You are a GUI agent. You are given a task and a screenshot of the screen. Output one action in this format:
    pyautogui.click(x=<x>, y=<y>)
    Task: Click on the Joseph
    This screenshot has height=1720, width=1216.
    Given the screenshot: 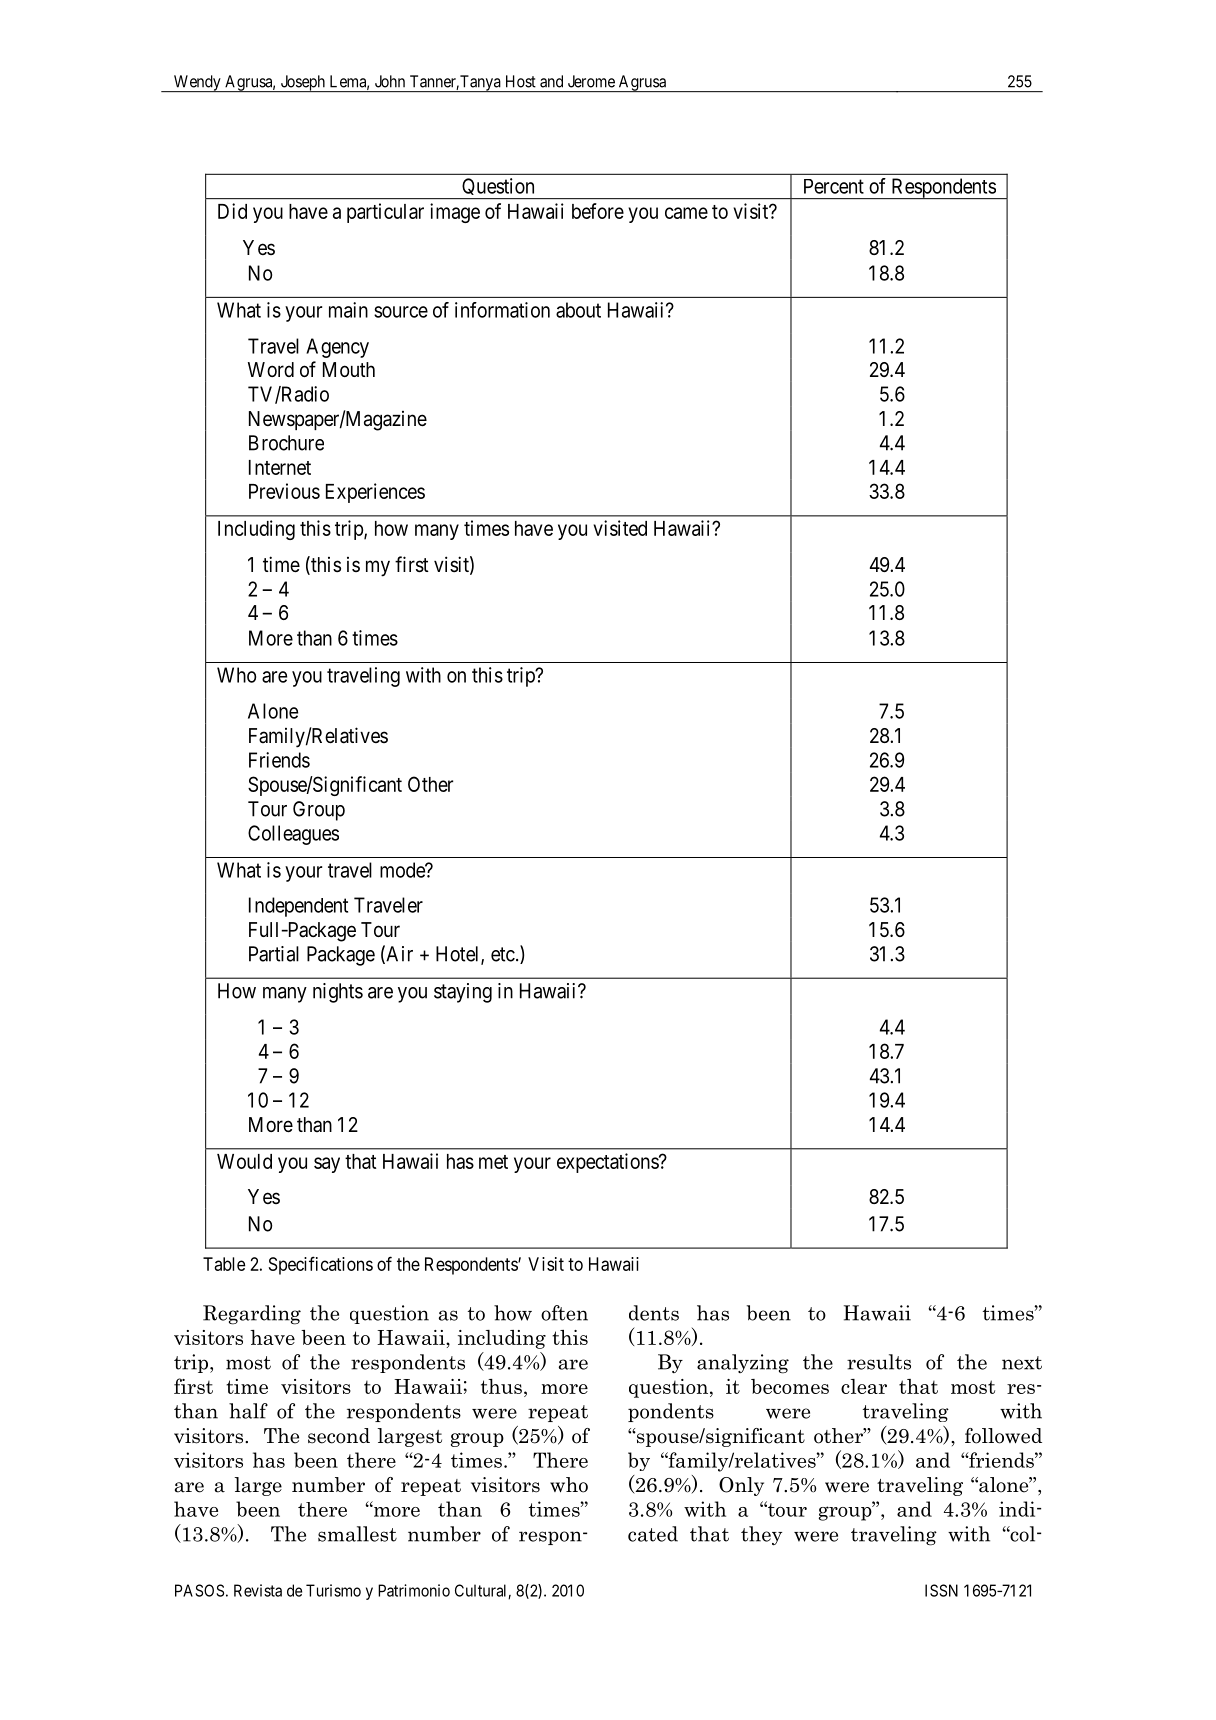 What is the action you would take?
    pyautogui.click(x=302, y=83)
